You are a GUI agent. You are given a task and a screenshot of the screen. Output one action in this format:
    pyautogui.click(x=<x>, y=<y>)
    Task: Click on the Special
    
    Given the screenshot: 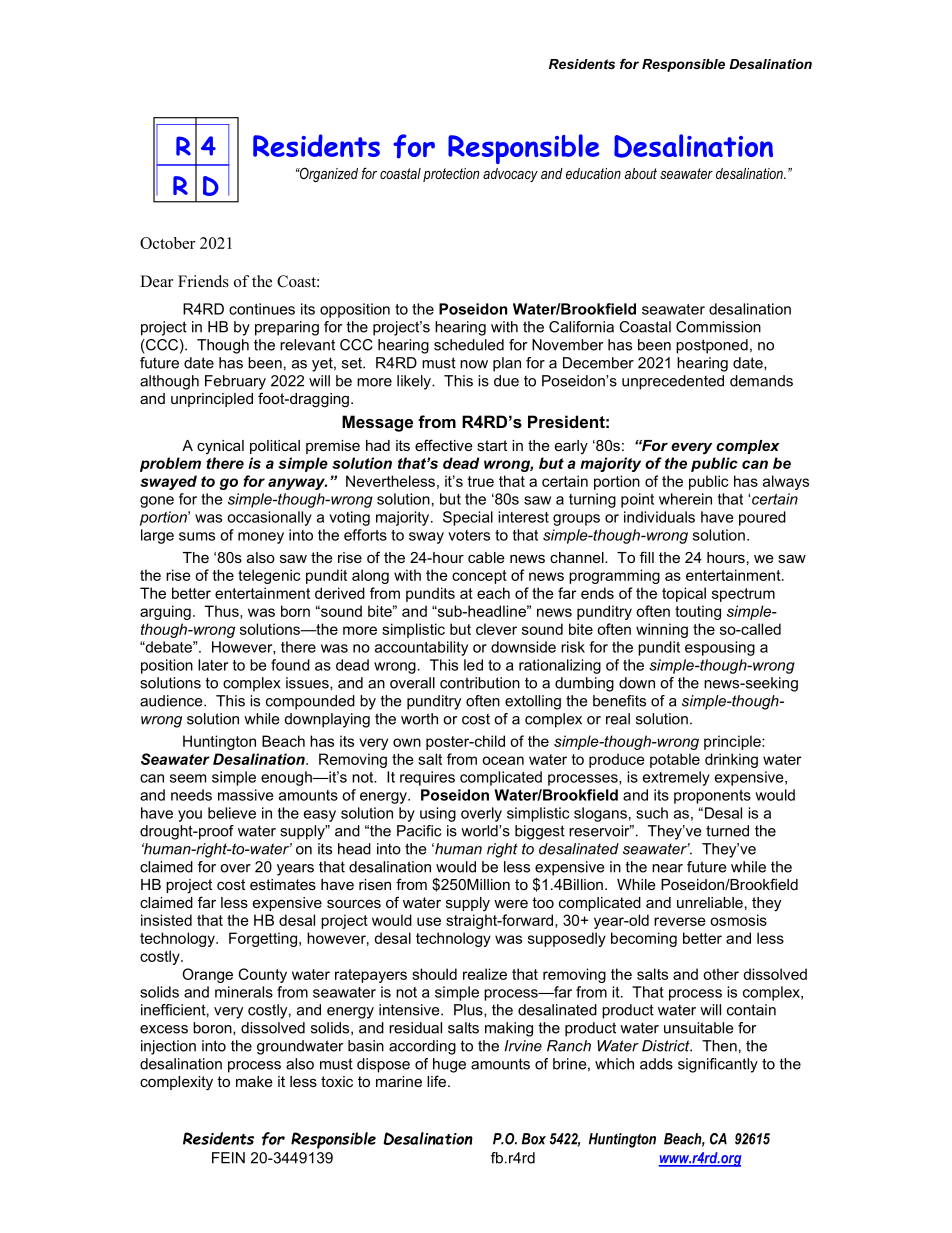 What is the action you would take?
    pyautogui.click(x=468, y=518)
